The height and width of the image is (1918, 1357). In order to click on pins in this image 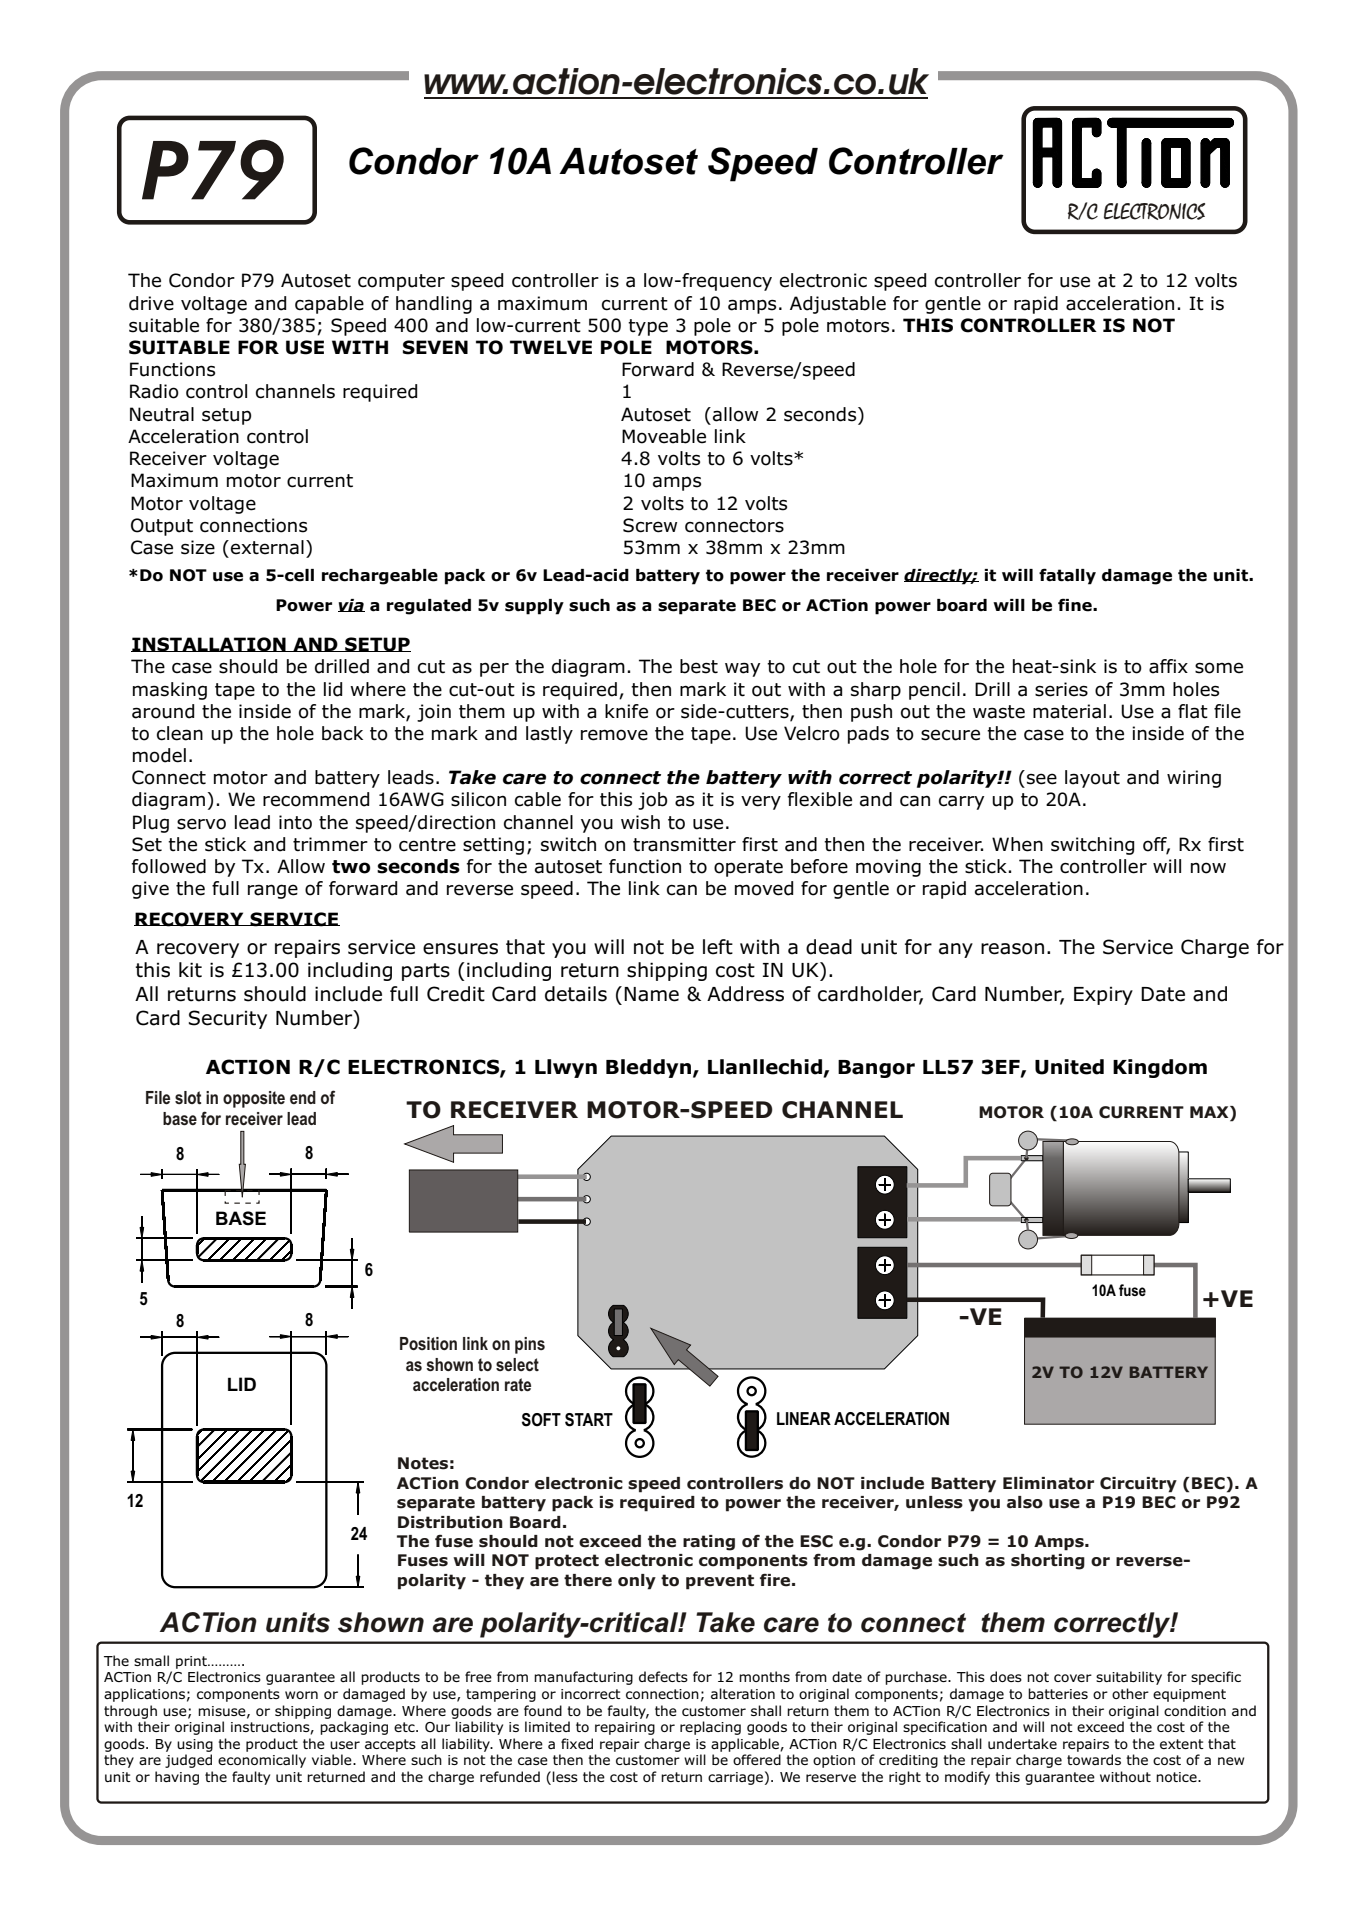, I will do `click(530, 1345)`.
